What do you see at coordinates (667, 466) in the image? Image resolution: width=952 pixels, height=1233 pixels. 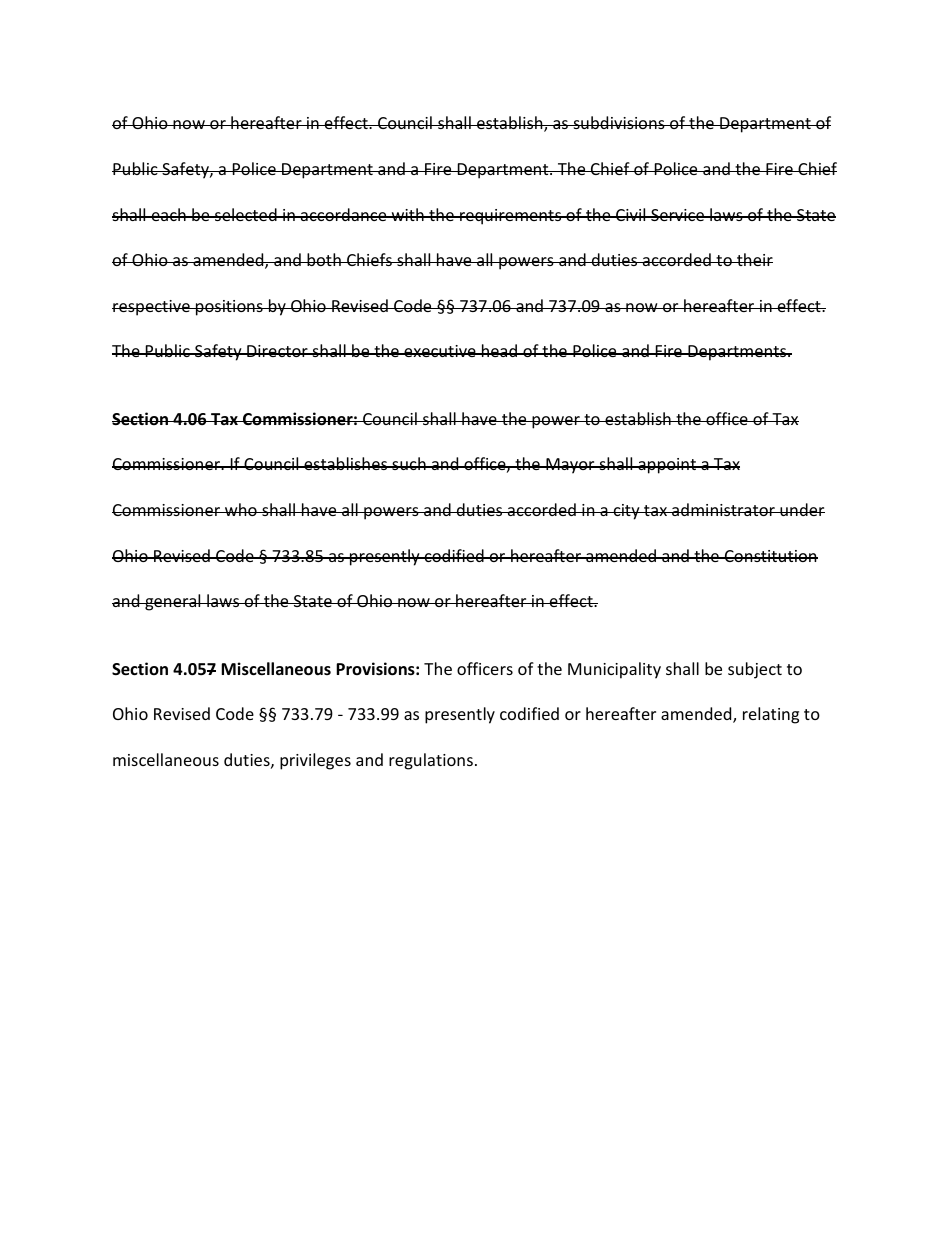 I see `appoint` at bounding box center [667, 466].
